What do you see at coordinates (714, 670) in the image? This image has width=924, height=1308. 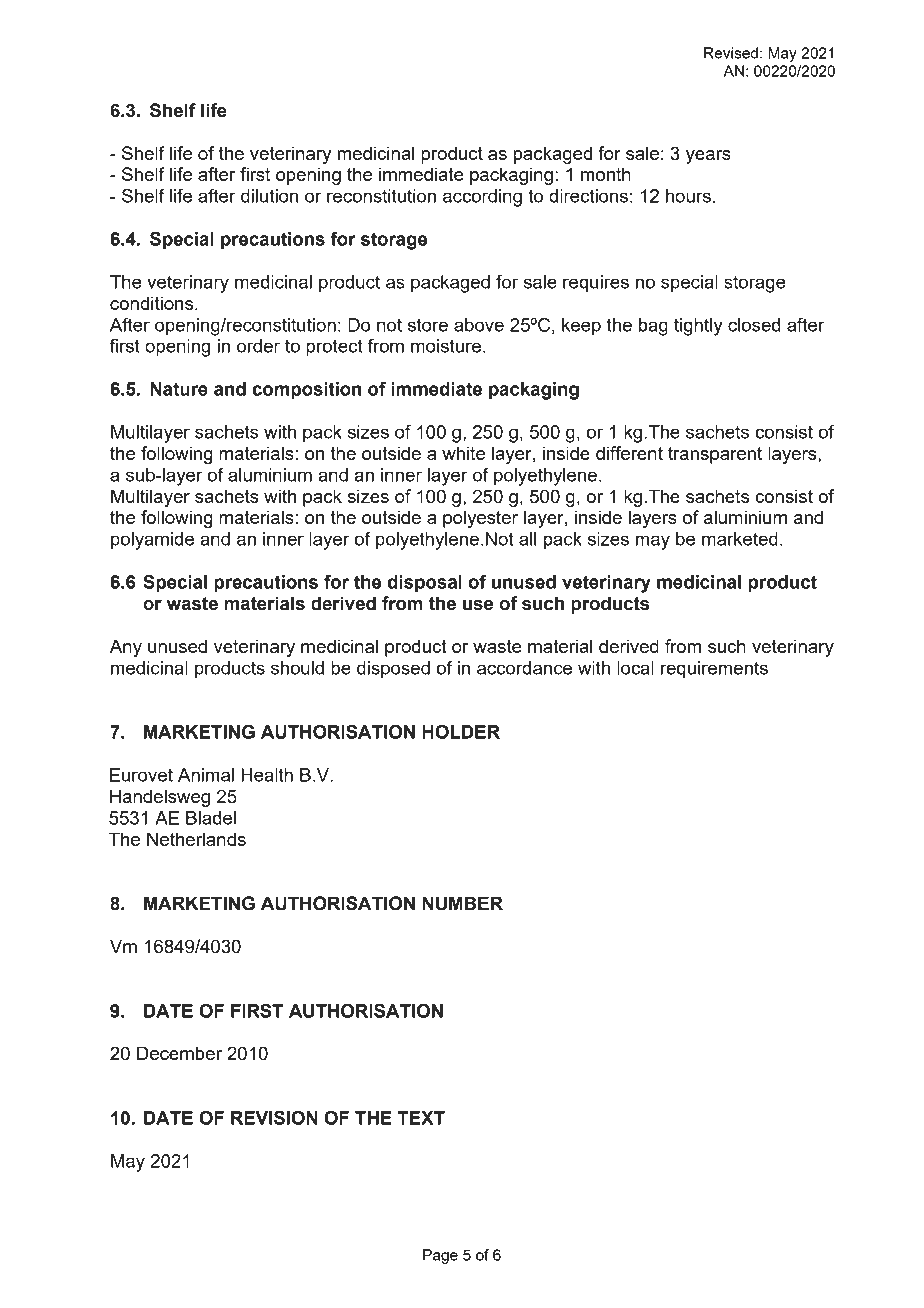 I see `requirements` at bounding box center [714, 670].
